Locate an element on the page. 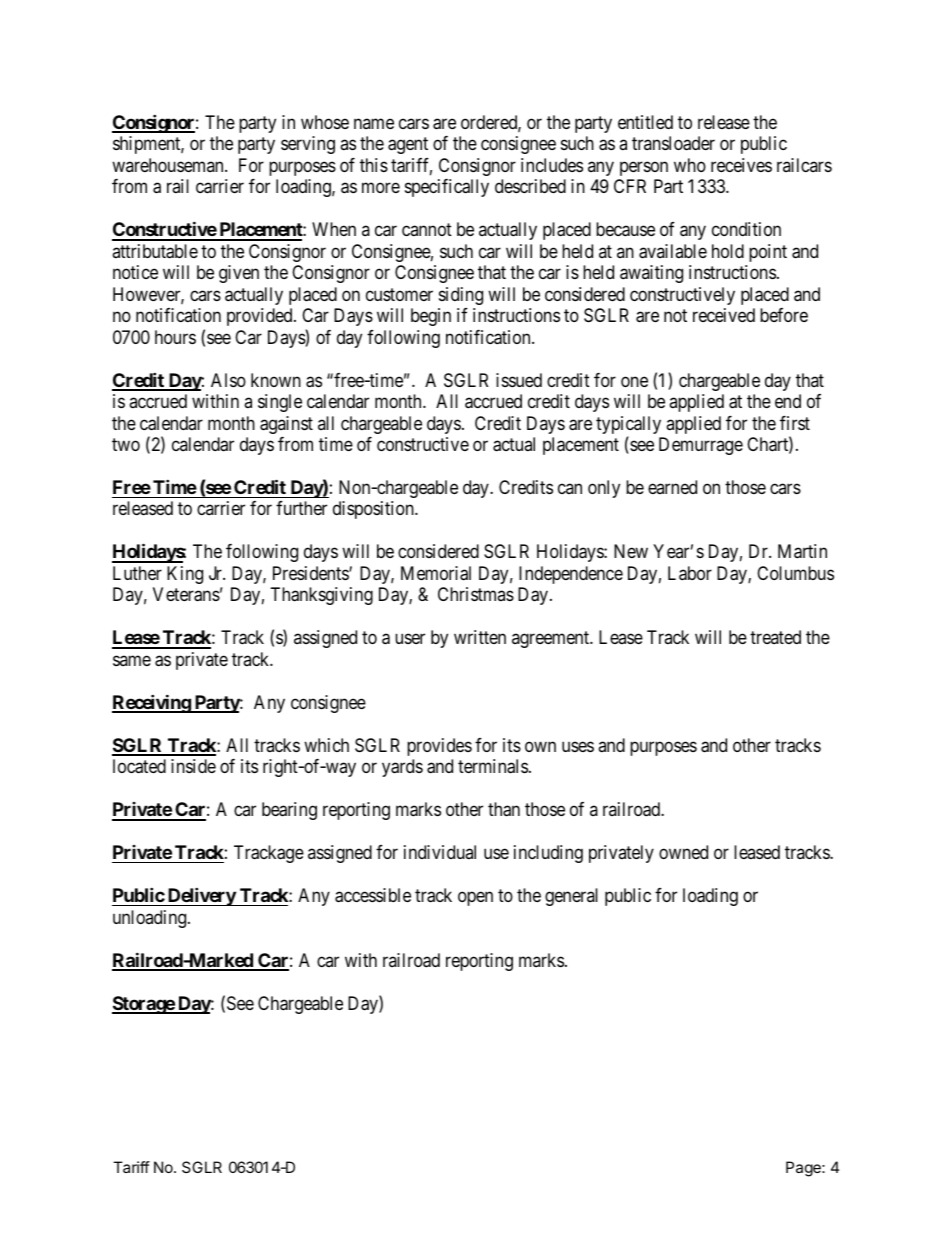 This document has height=1233, width=952. received is located at coordinates (724, 315).
